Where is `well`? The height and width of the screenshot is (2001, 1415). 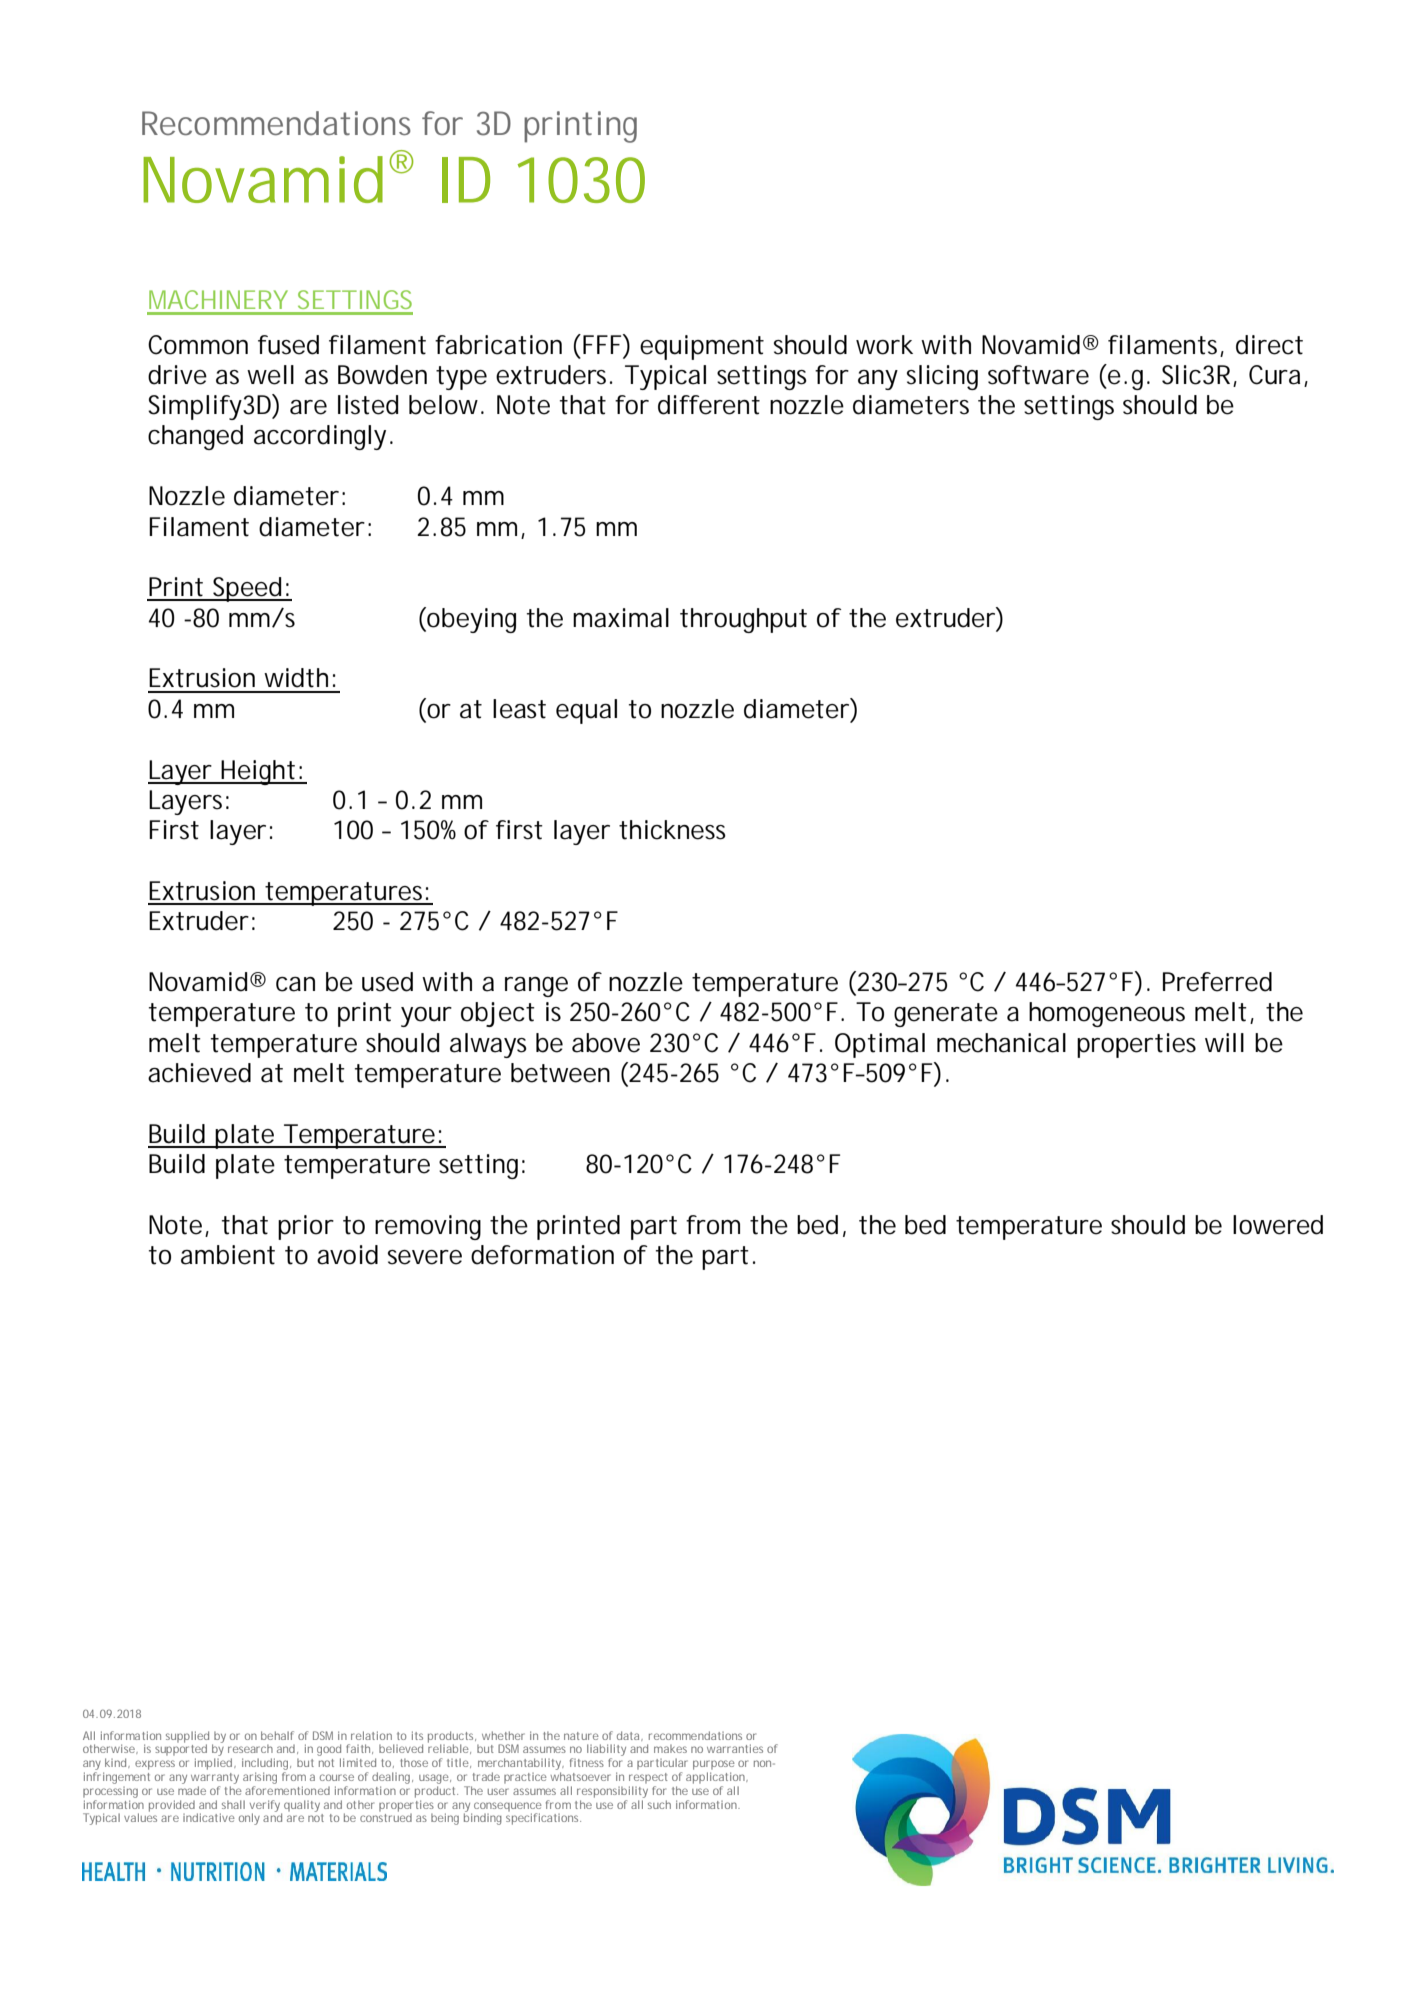 well is located at coordinates (270, 375).
